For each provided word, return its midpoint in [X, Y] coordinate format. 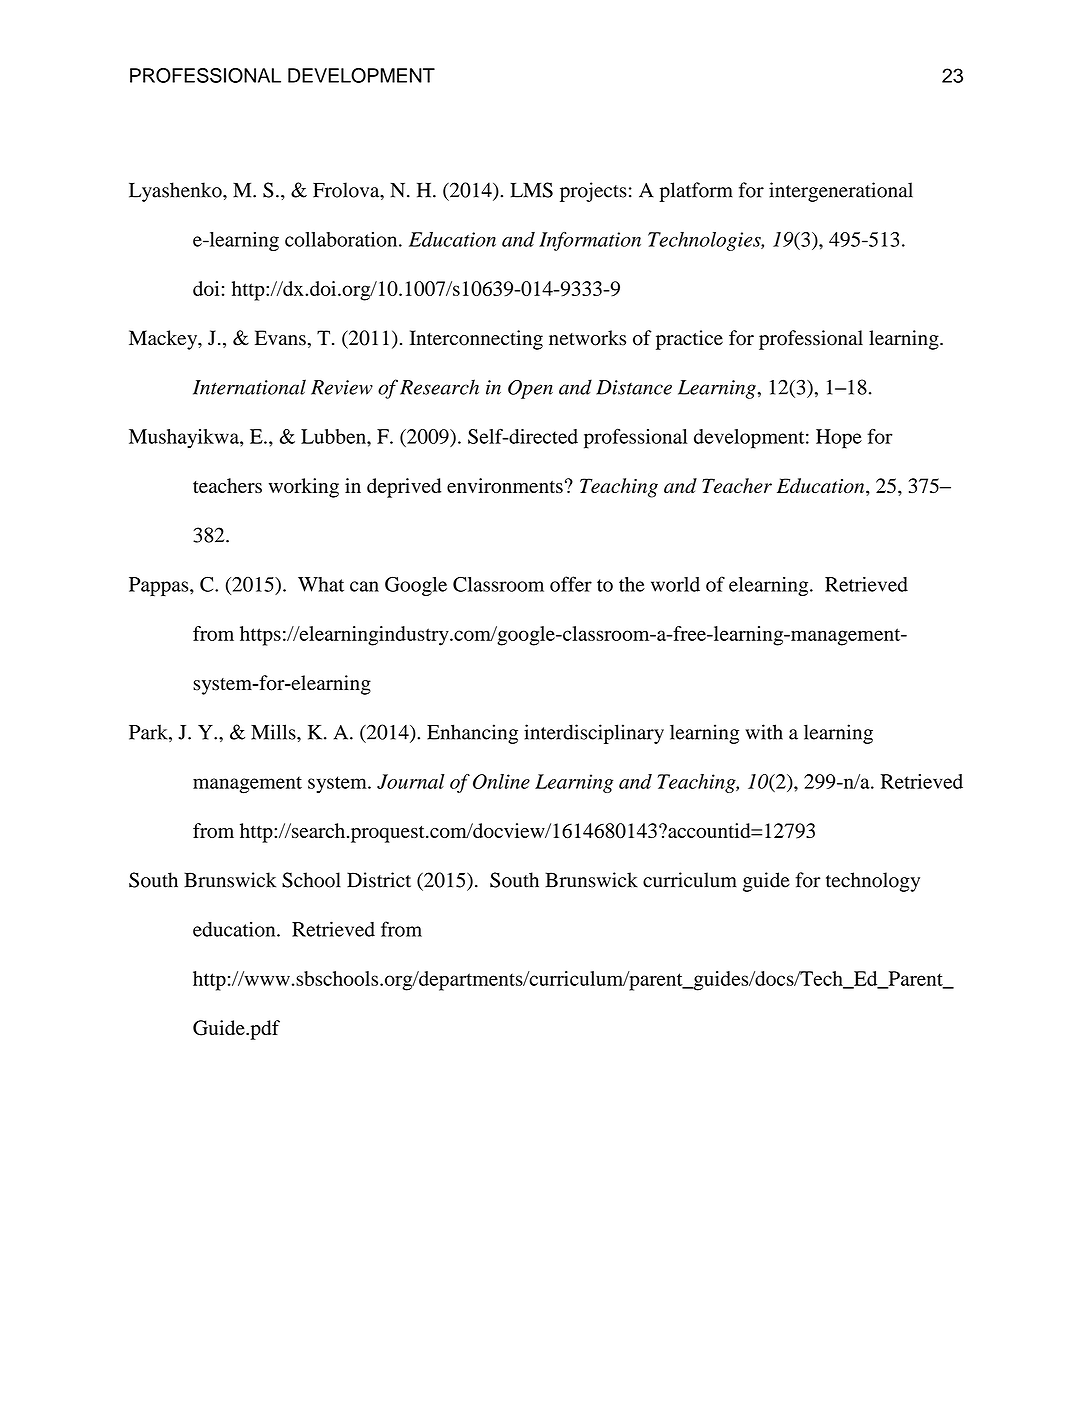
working [304, 488]
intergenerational [841, 192]
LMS [531, 190]
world [675, 584]
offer [571, 584]
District [379, 880]
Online [501, 781]
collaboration [342, 239]
